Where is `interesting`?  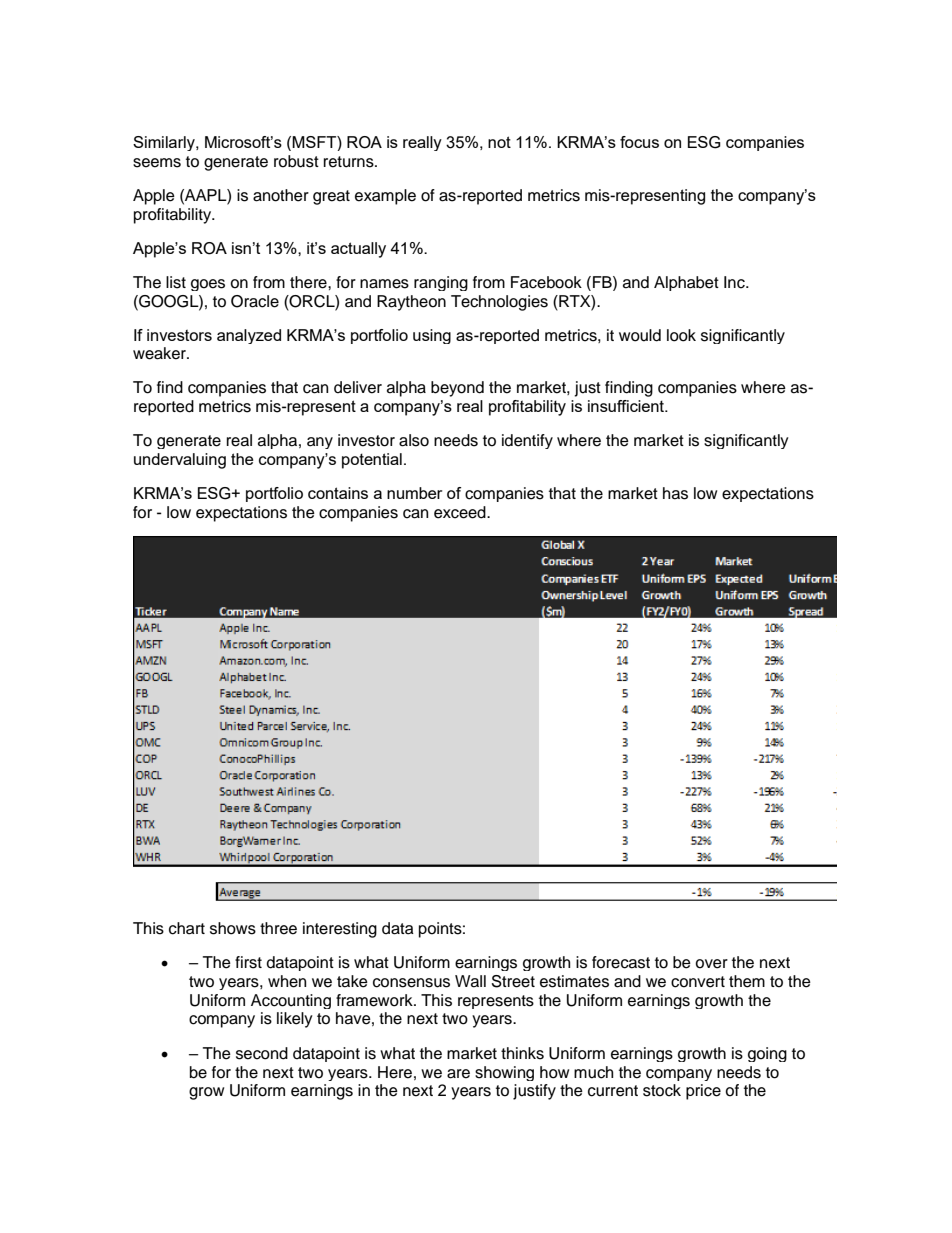 interesting is located at coordinates (340, 930).
